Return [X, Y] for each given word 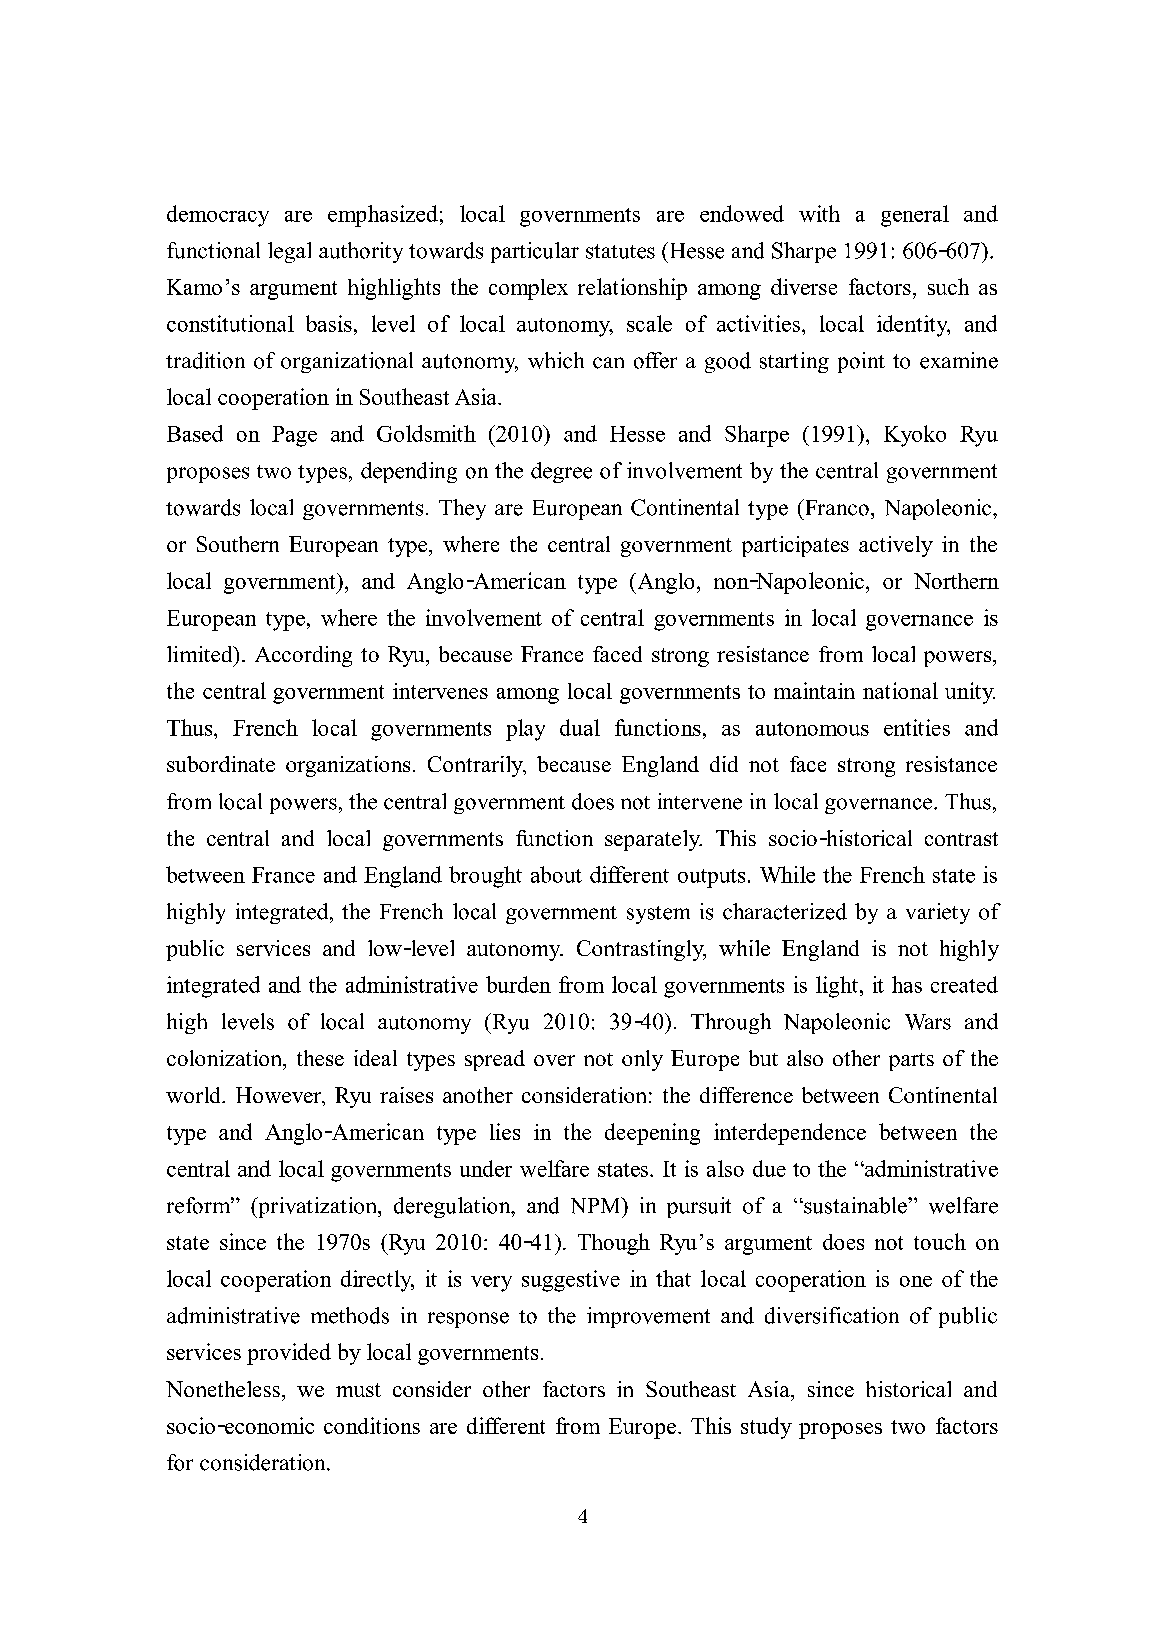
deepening [652, 1134]
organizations [348, 766]
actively [896, 546]
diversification [832, 1315]
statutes [620, 251]
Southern [238, 544]
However [280, 1096]
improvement [648, 1317]
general [915, 216]
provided [289, 1354]
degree [561, 472]
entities [917, 727]
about [556, 874]
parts [911, 1062]
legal [289, 252]
